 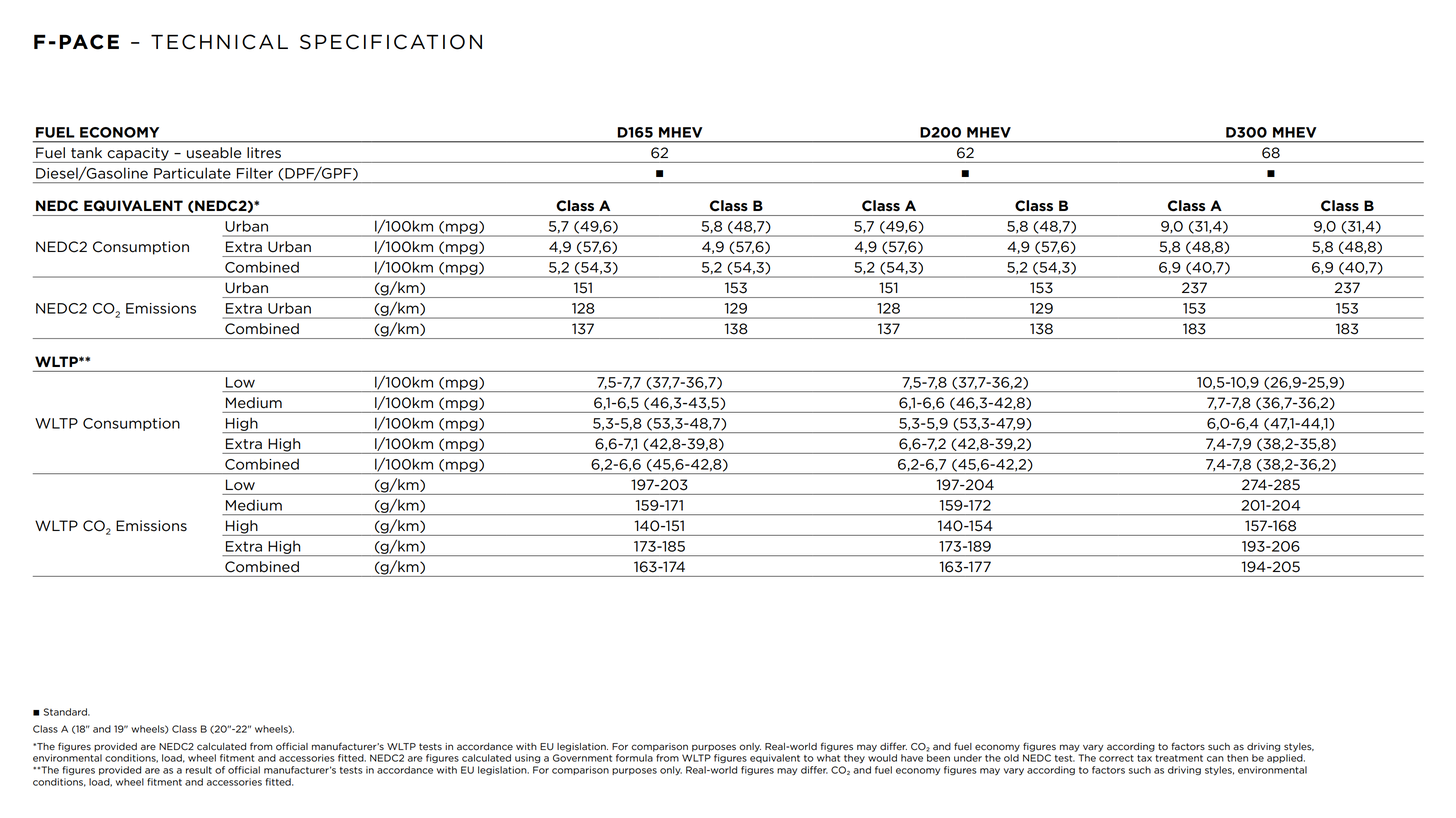 What do you see at coordinates (214, 152) in the image?
I see `useable` at bounding box center [214, 152].
